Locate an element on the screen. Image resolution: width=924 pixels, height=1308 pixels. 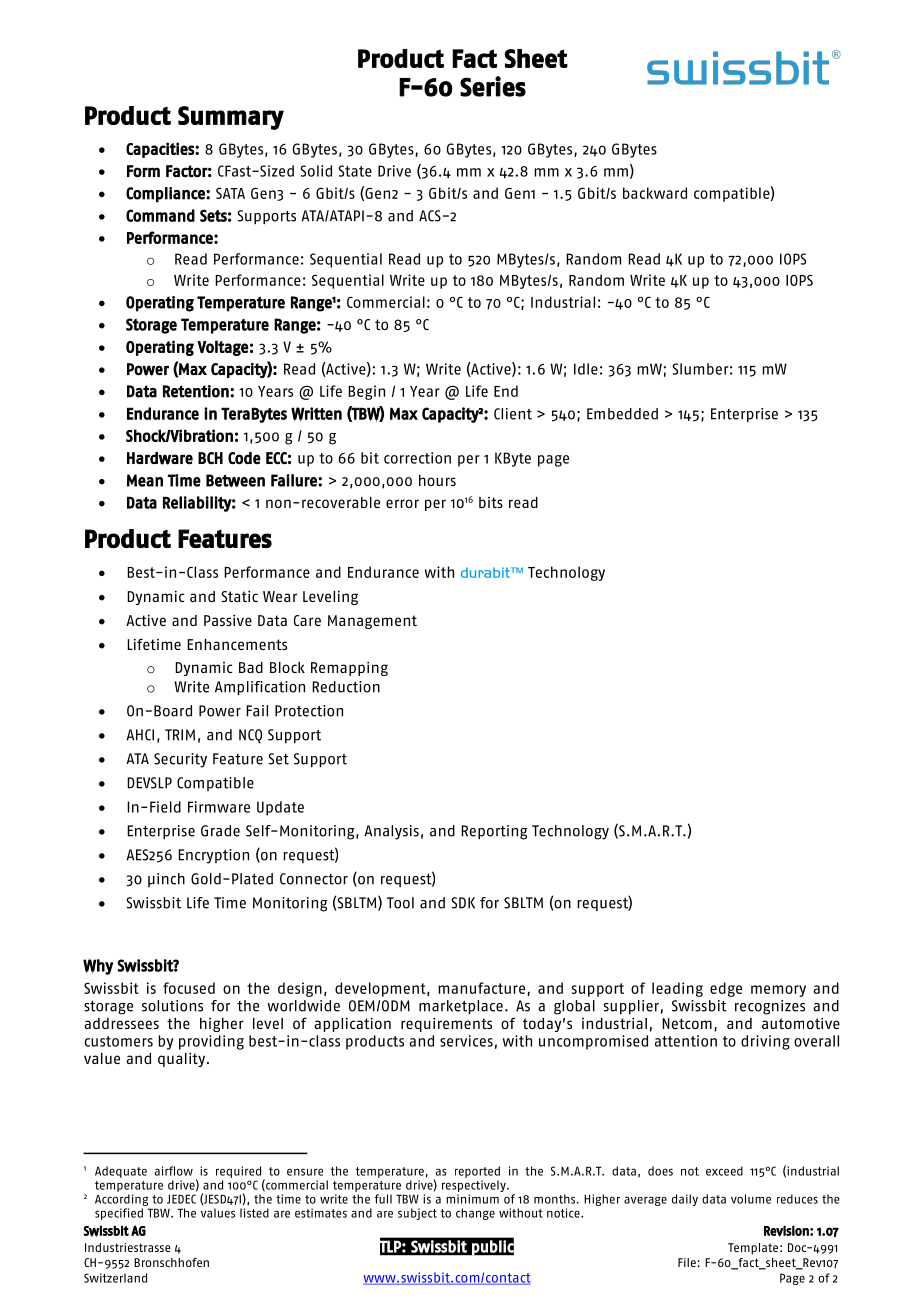
Client is located at coordinates (513, 414).
